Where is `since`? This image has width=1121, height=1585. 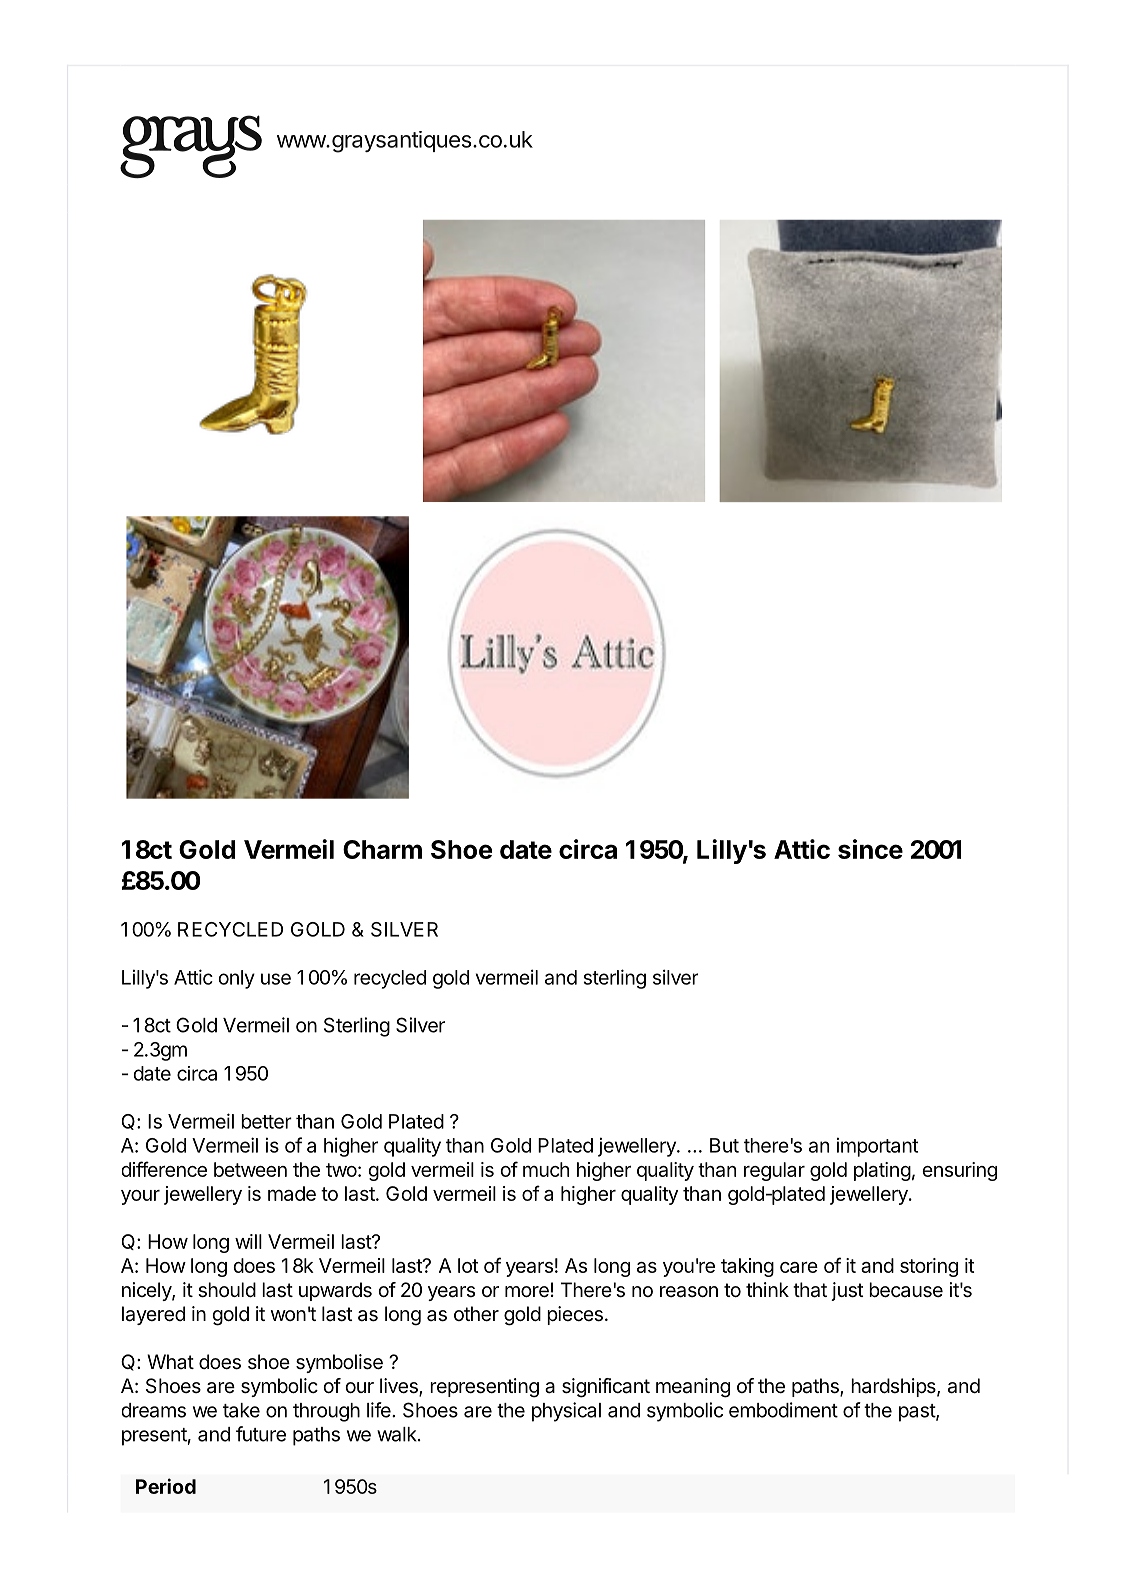 since is located at coordinates (870, 849).
